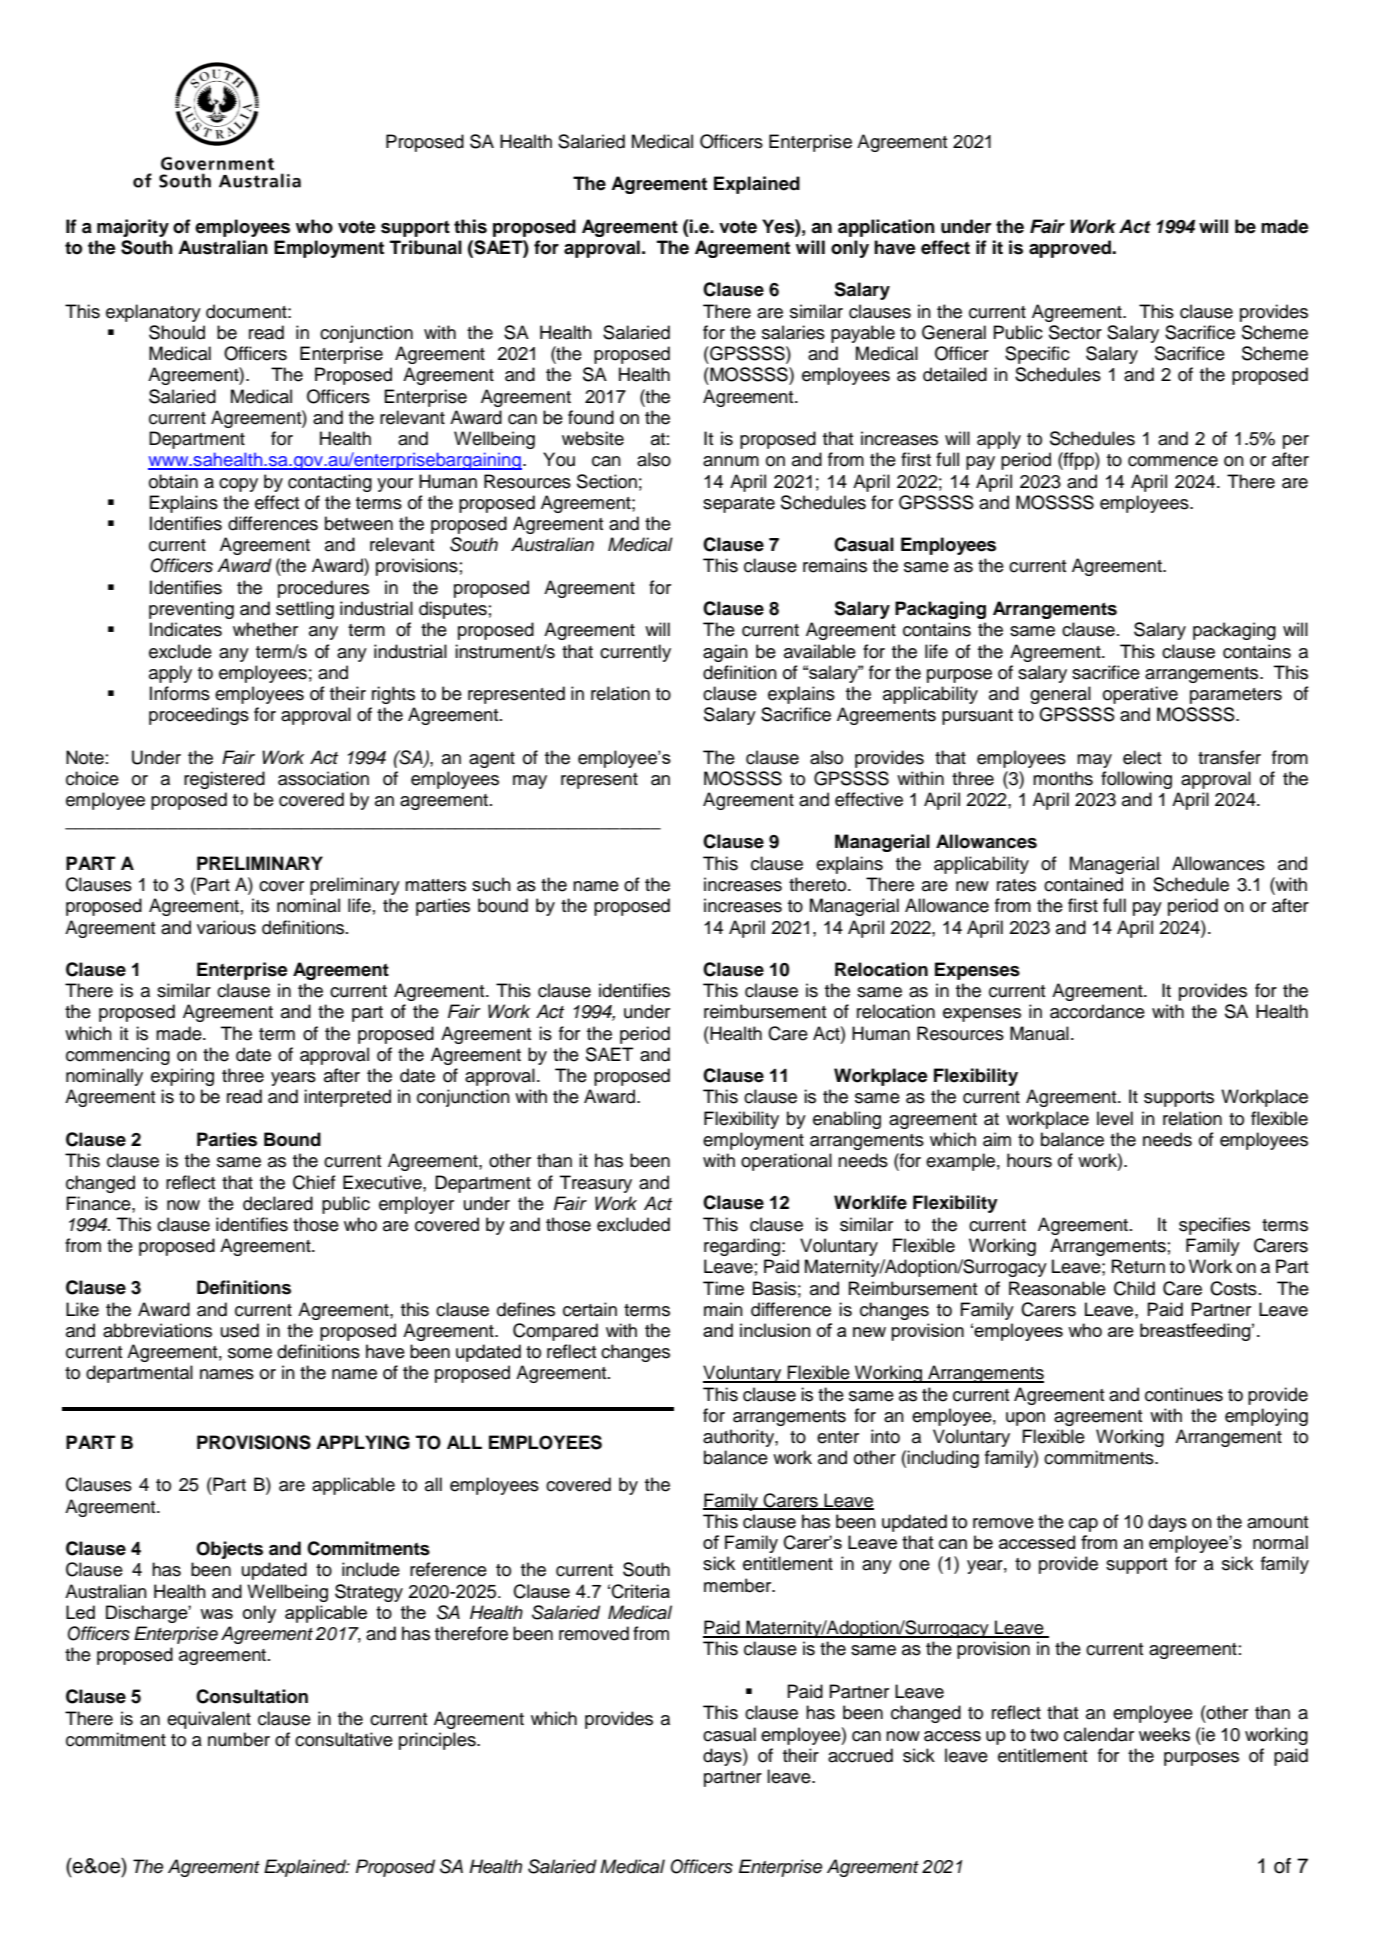  What do you see at coordinates (226, 927) in the screenshot?
I see `various` at bounding box center [226, 927].
